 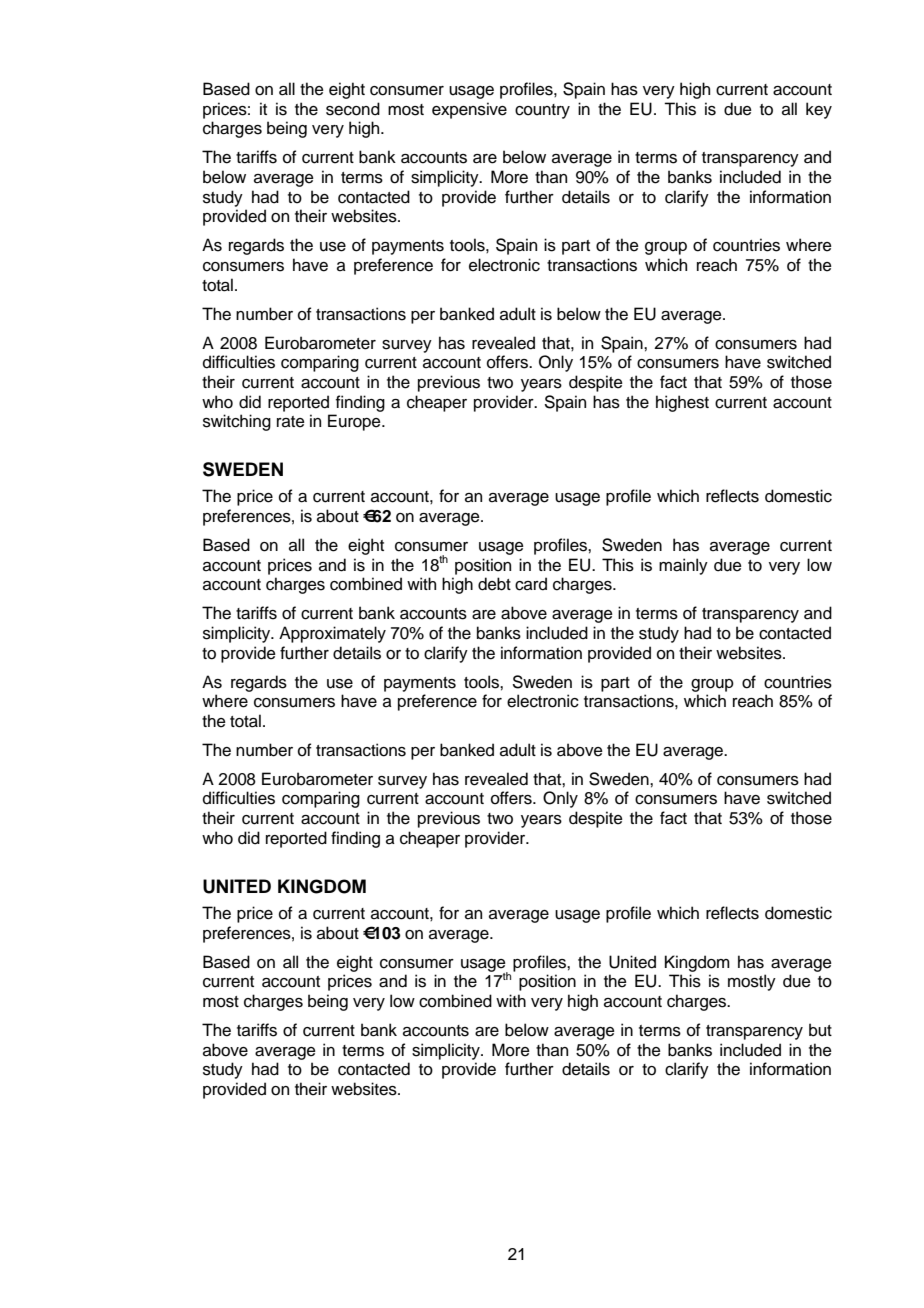 I want to click on switching, so click(x=237, y=422).
